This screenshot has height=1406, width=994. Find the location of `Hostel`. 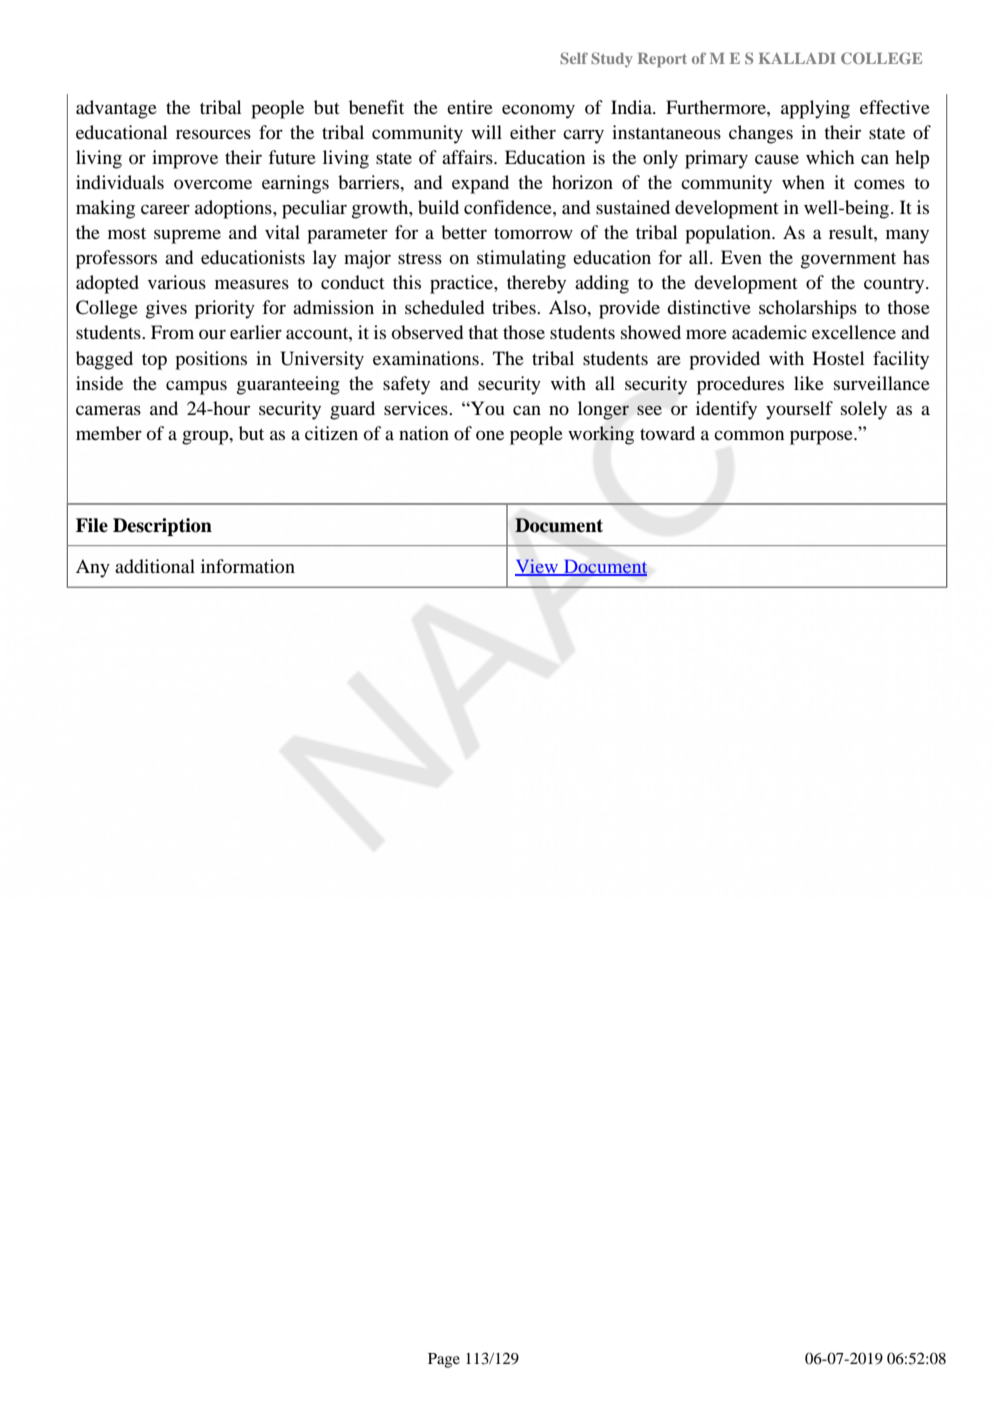

Hostel is located at coordinates (839, 358).
